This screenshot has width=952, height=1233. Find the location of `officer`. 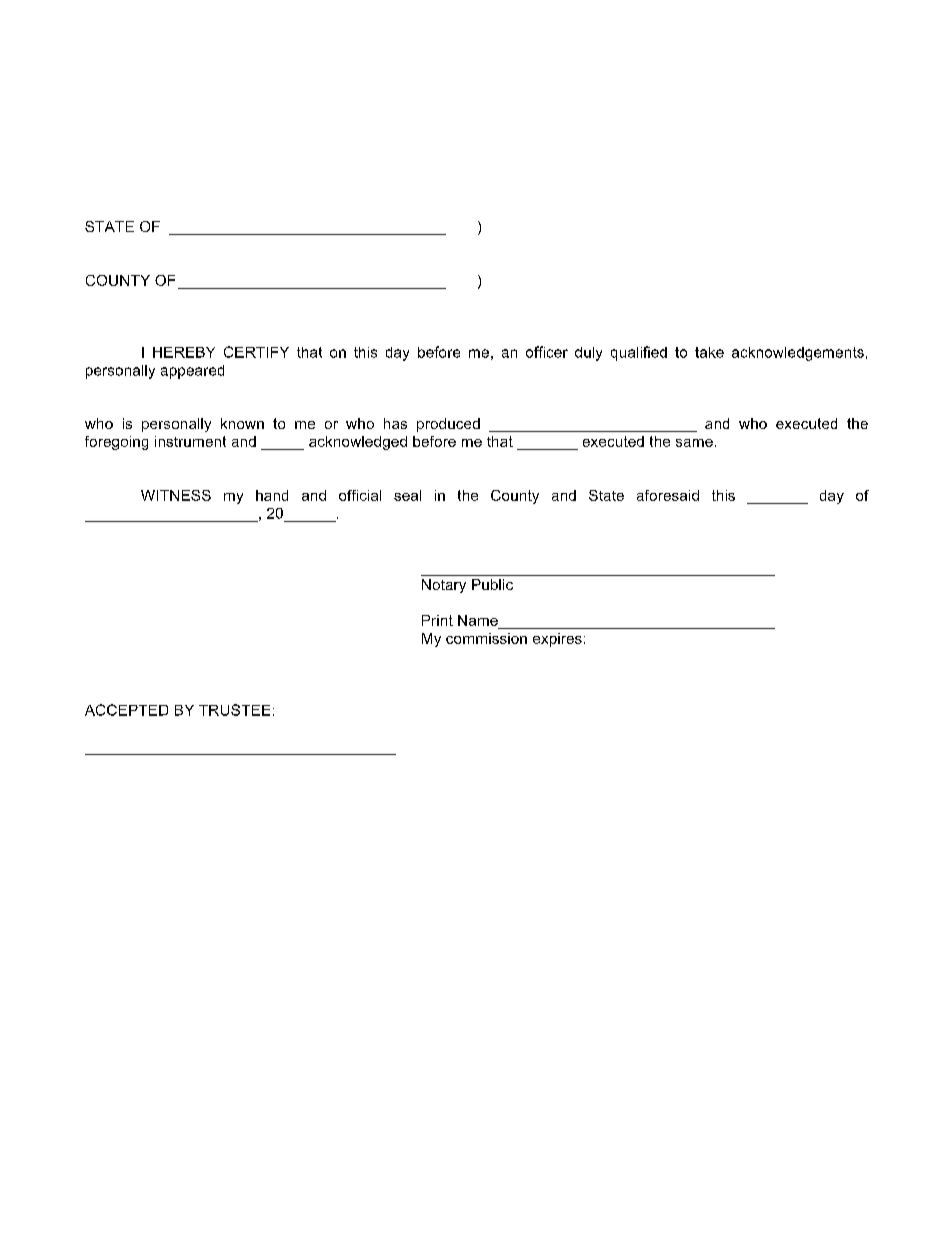

officer is located at coordinates (547, 352).
